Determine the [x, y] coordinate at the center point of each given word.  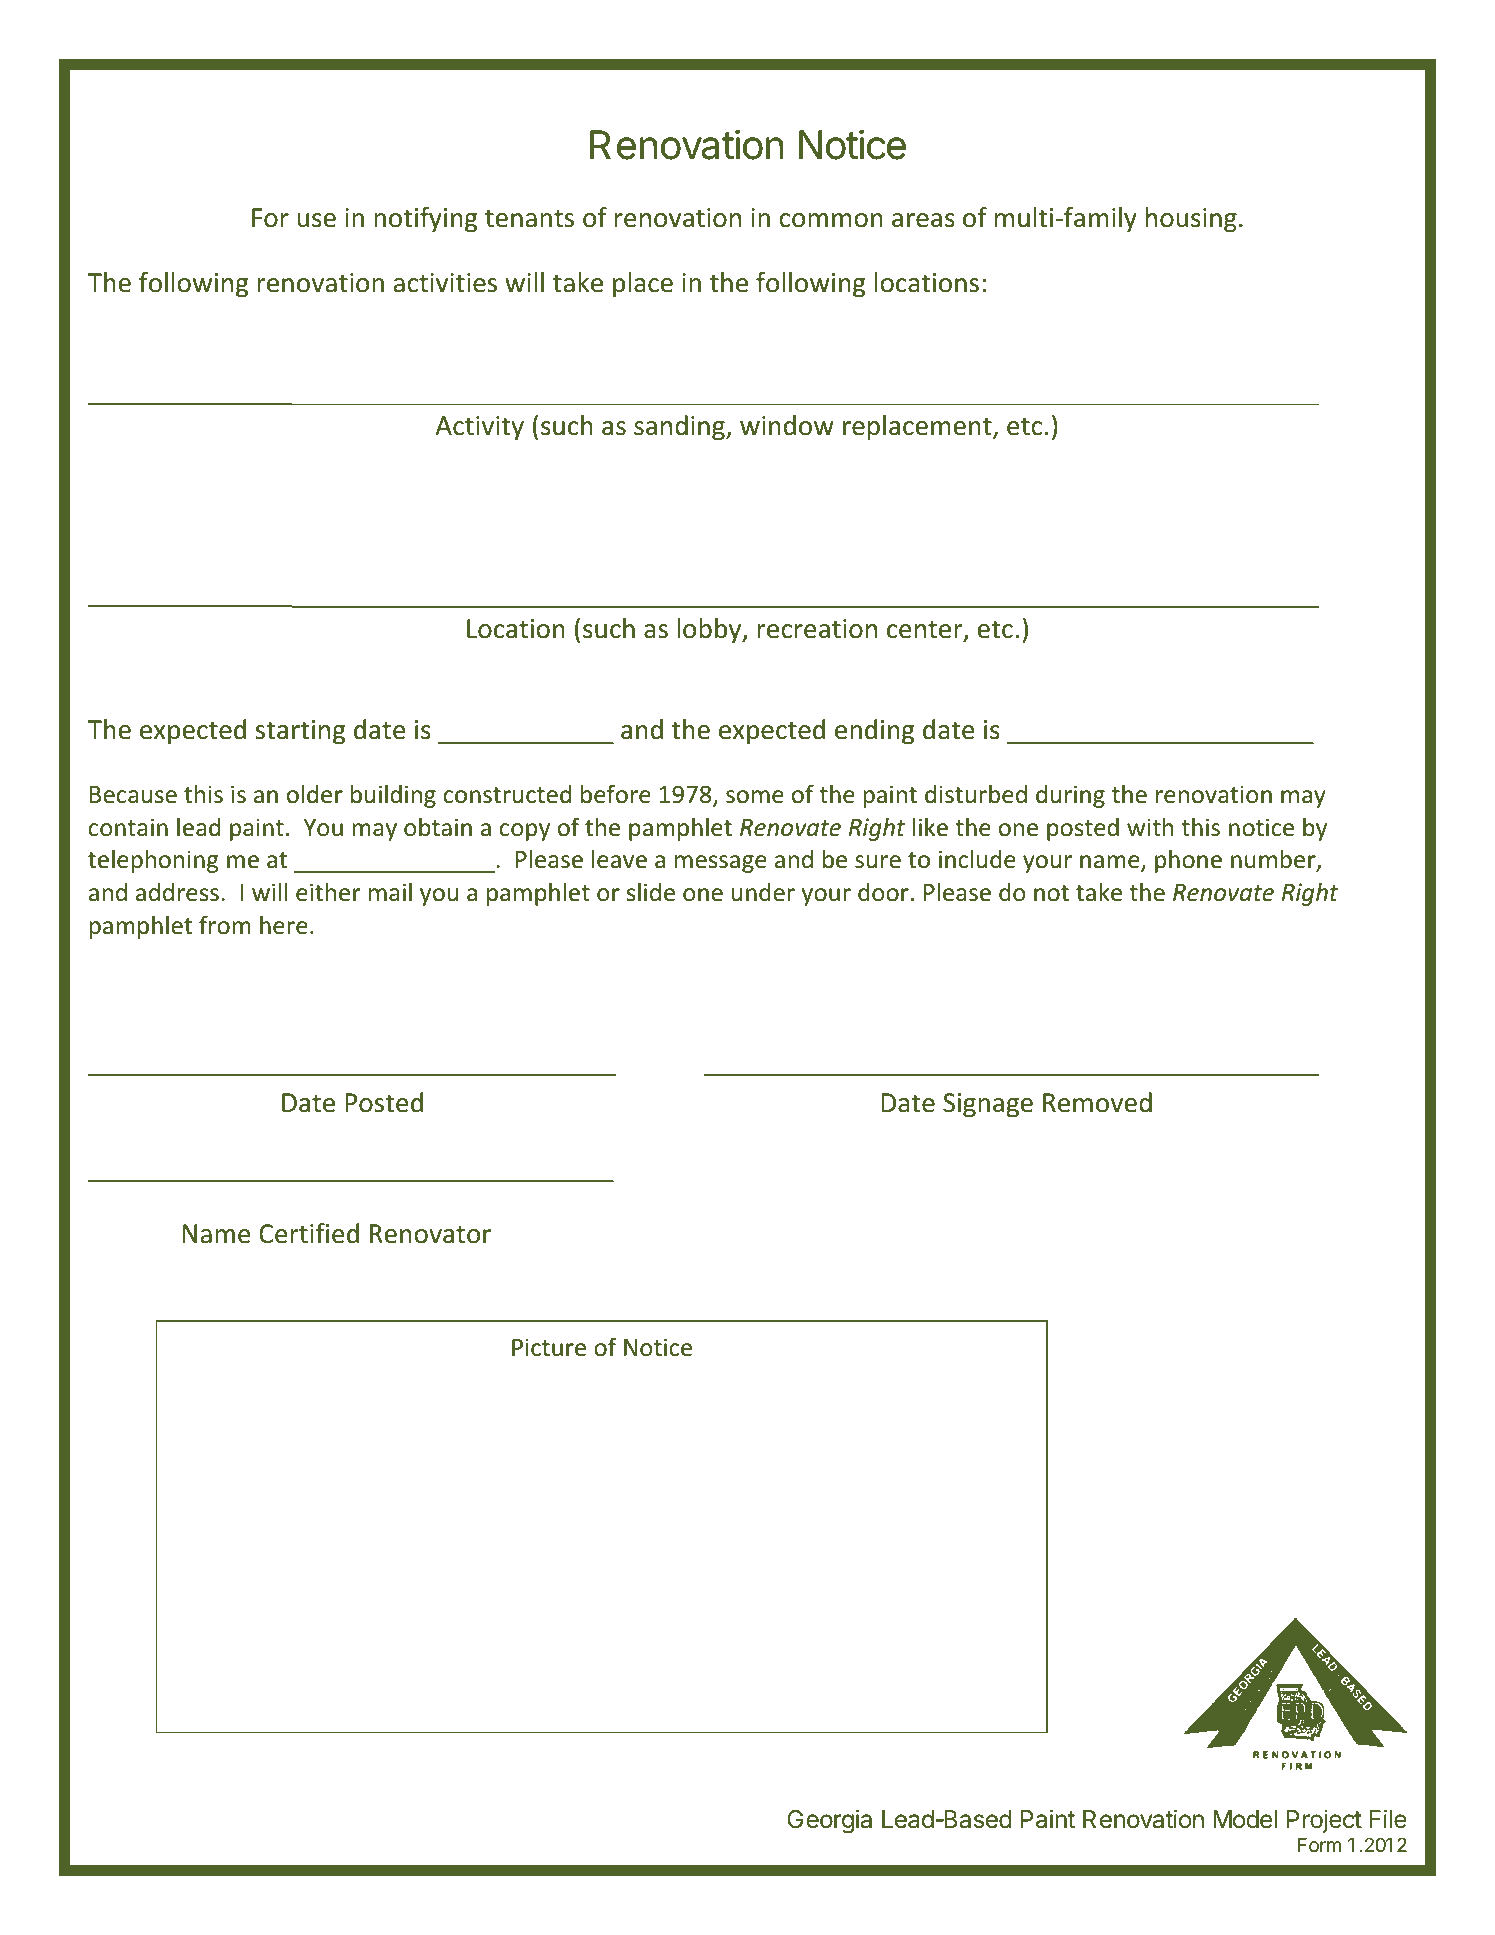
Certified [309, 1233]
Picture [549, 1347]
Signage [988, 1105]
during [1070, 796]
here [284, 925]
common [831, 220]
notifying [425, 220]
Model [1245, 1819]
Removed [1097, 1102]
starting [300, 732]
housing [1191, 220]
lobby [710, 630]
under [763, 892]
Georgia [829, 1821]
